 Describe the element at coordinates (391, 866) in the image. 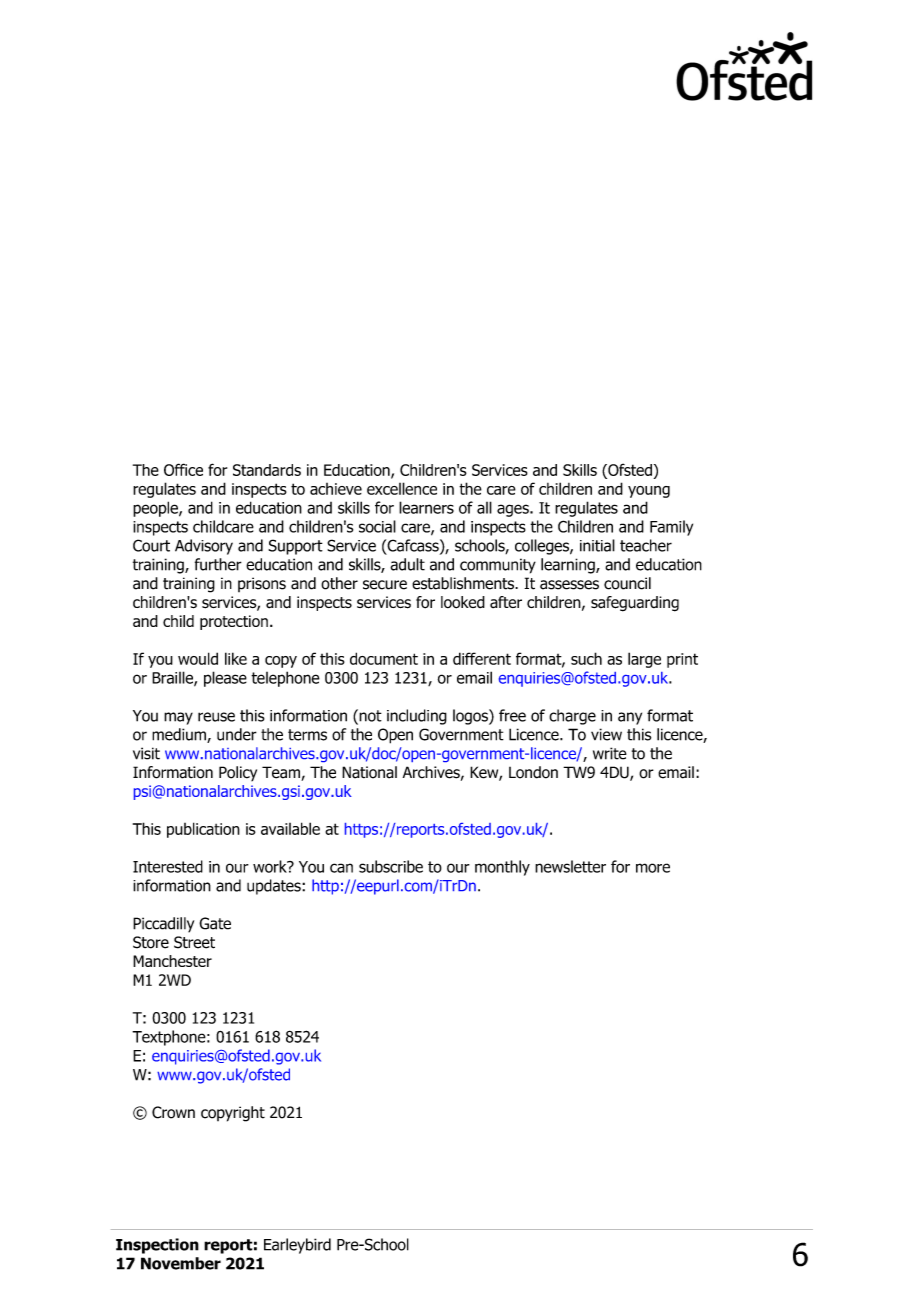

I see `subscribe` at that location.
